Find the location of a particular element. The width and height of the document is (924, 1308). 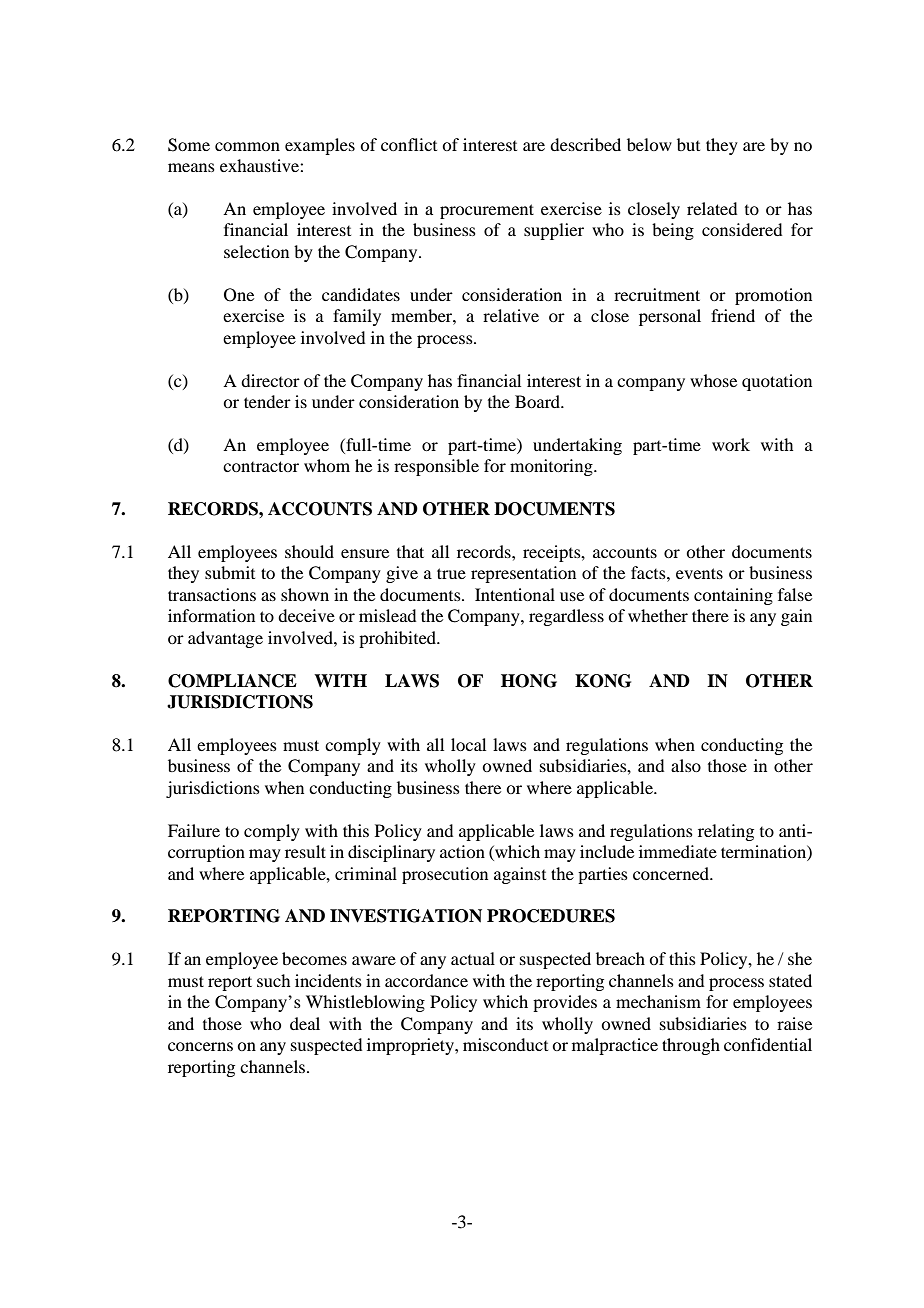

procurement is located at coordinates (487, 211).
